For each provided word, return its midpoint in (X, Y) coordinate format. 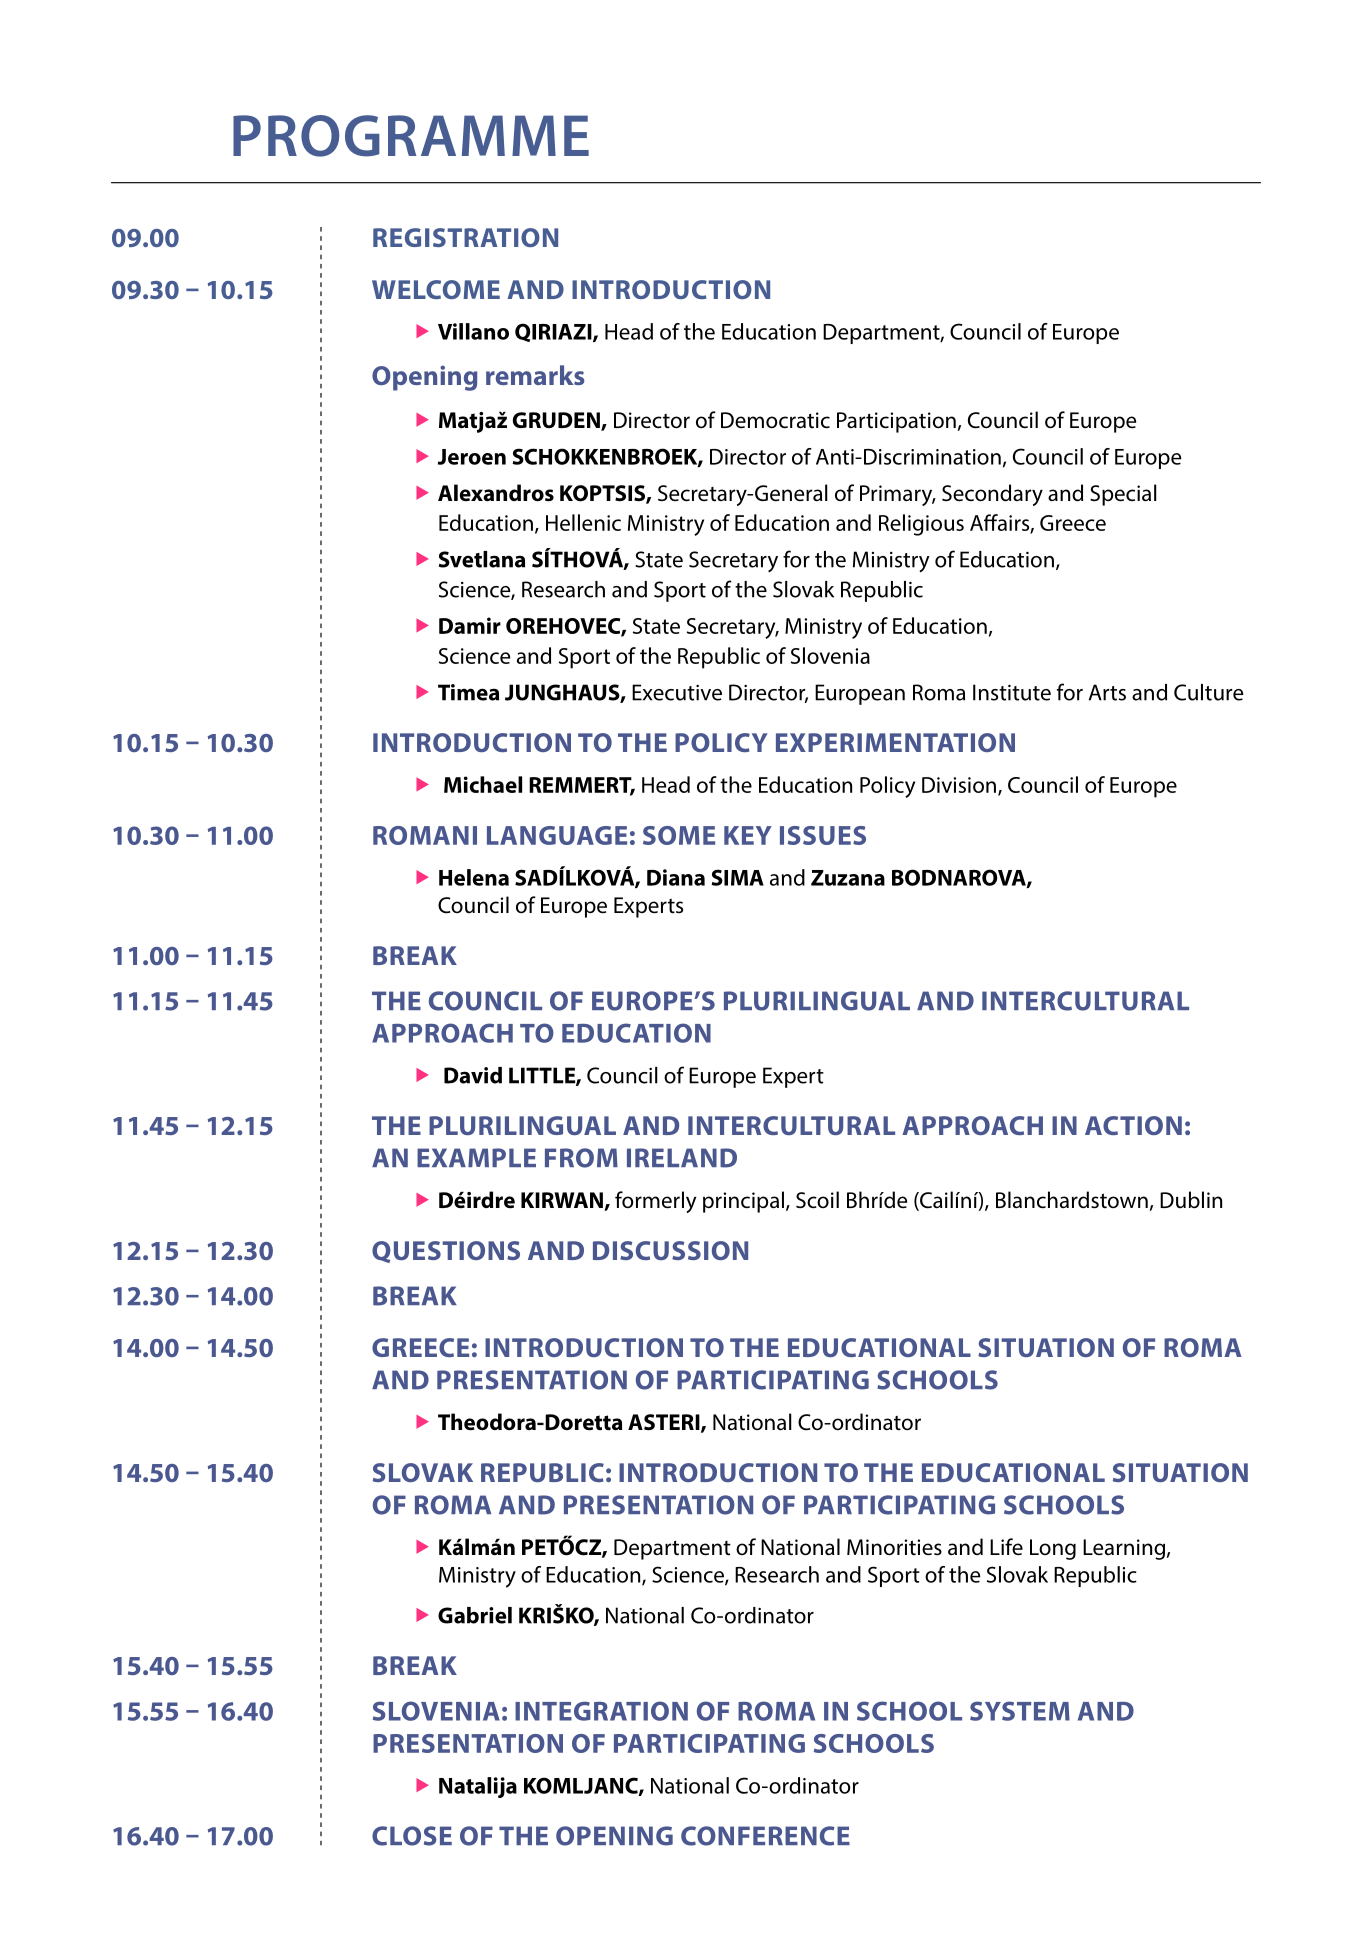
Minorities (894, 1547)
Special (1123, 495)
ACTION (1133, 1125)
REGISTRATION (465, 237)
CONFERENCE (765, 1836)
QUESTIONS (446, 1252)
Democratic (775, 420)
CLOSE (412, 1836)
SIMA (737, 877)
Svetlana (482, 559)
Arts (1107, 692)
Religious (921, 525)
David (473, 1075)
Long (1053, 1549)
